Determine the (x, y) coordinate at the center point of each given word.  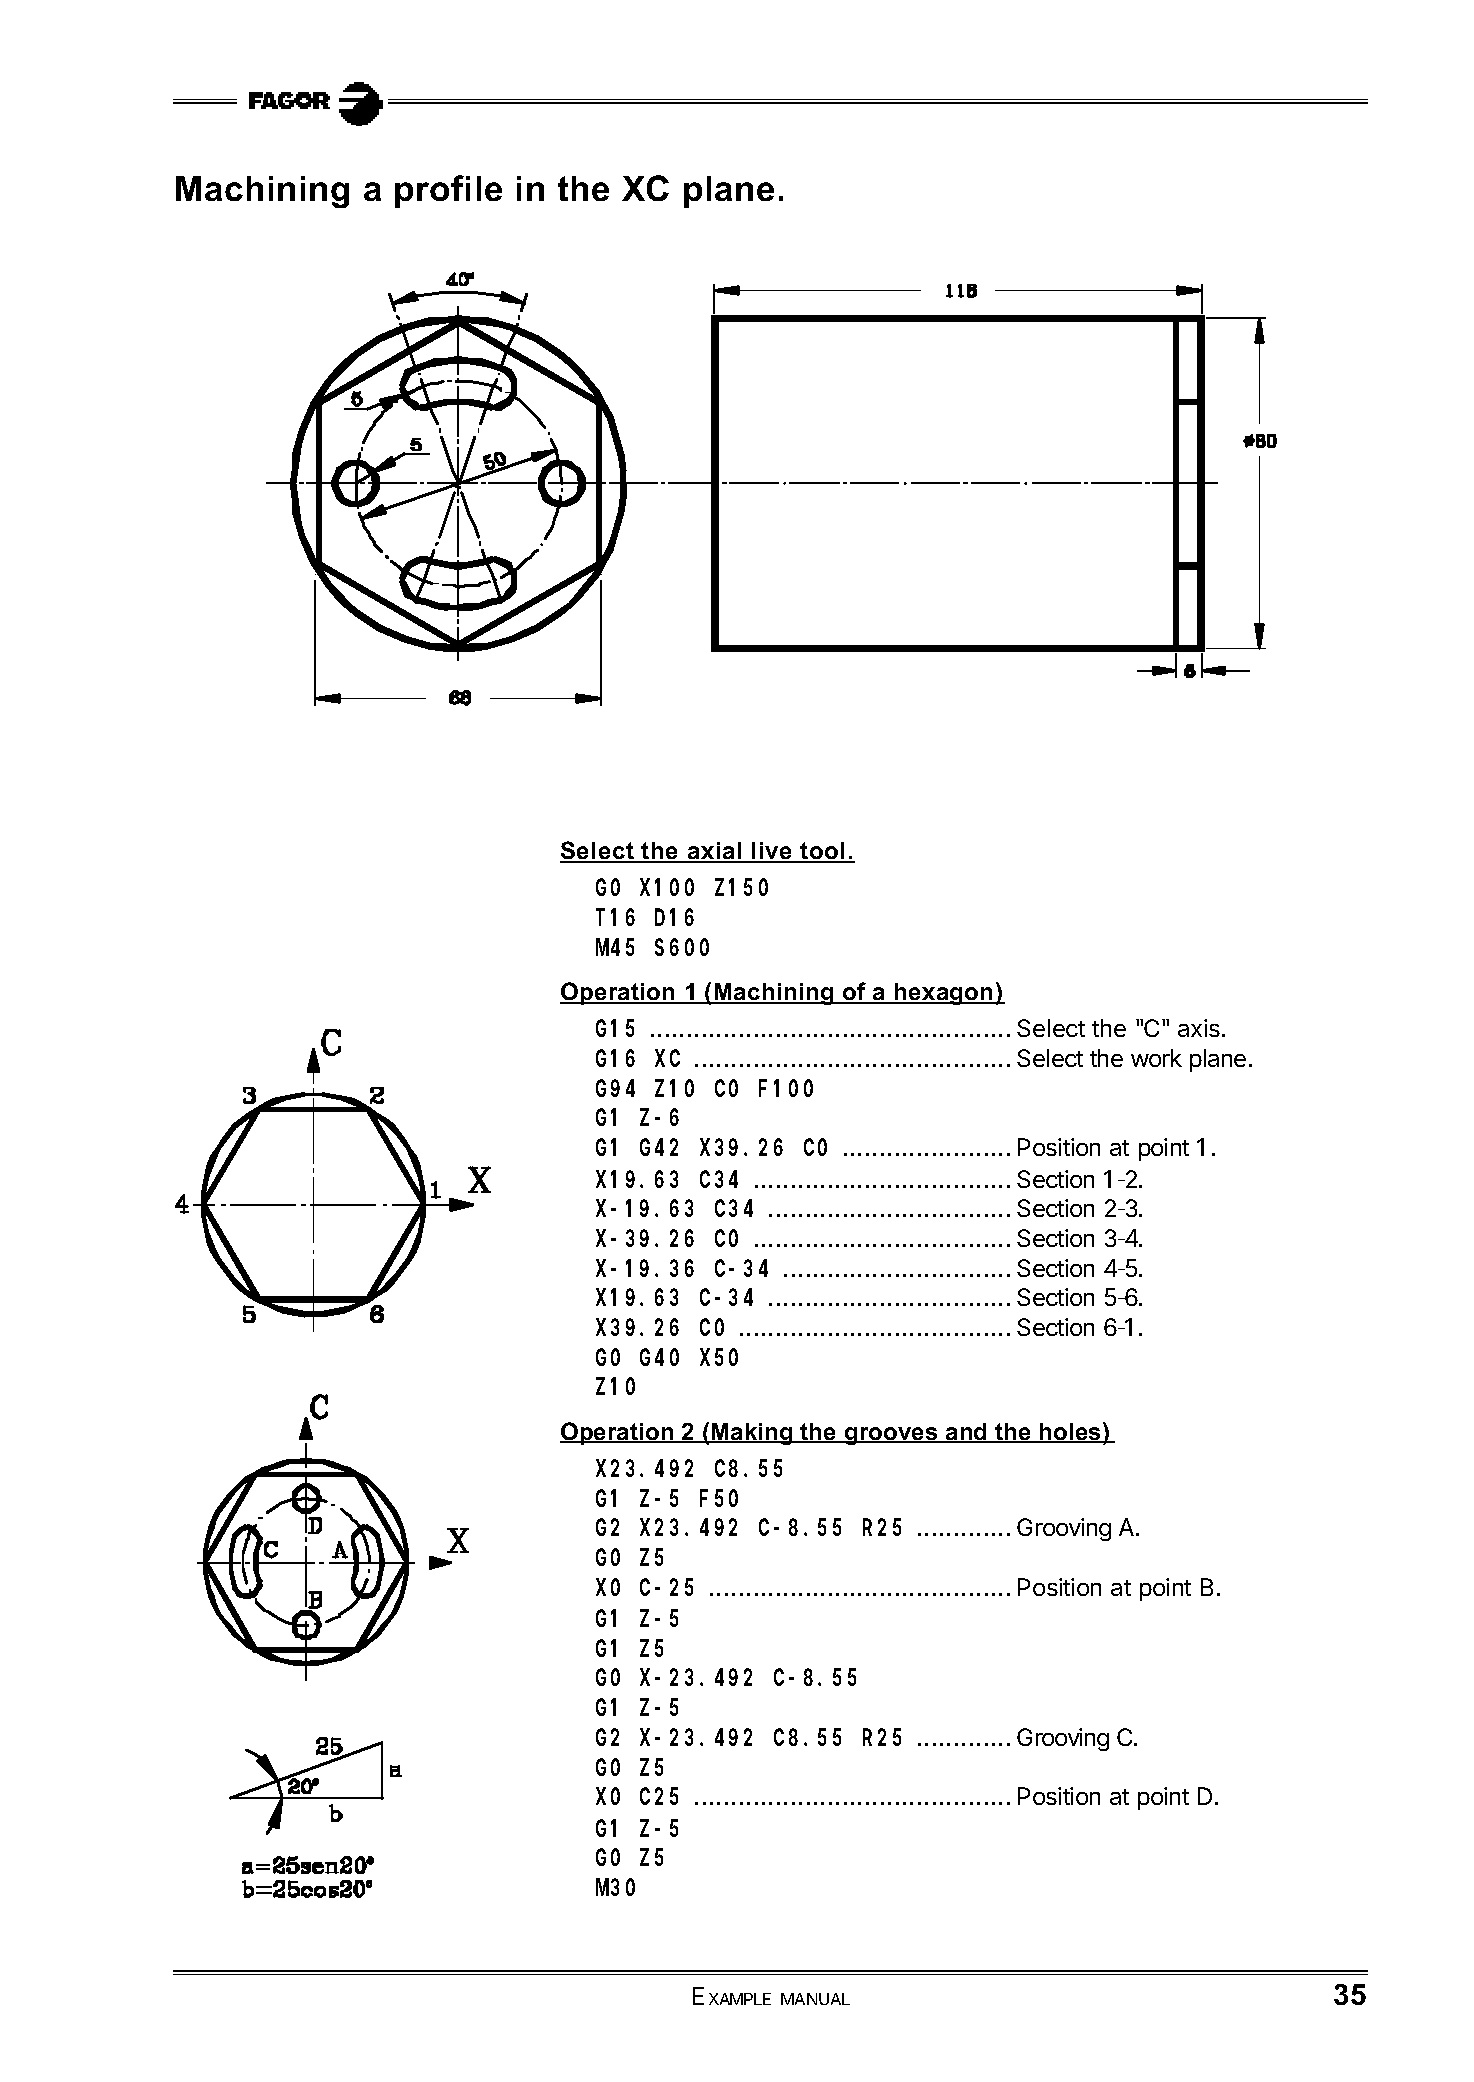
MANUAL (815, 1999)
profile (448, 191)
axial (715, 852)
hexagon (944, 994)
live (772, 852)
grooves (891, 1436)
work (1156, 1058)
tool (823, 852)
